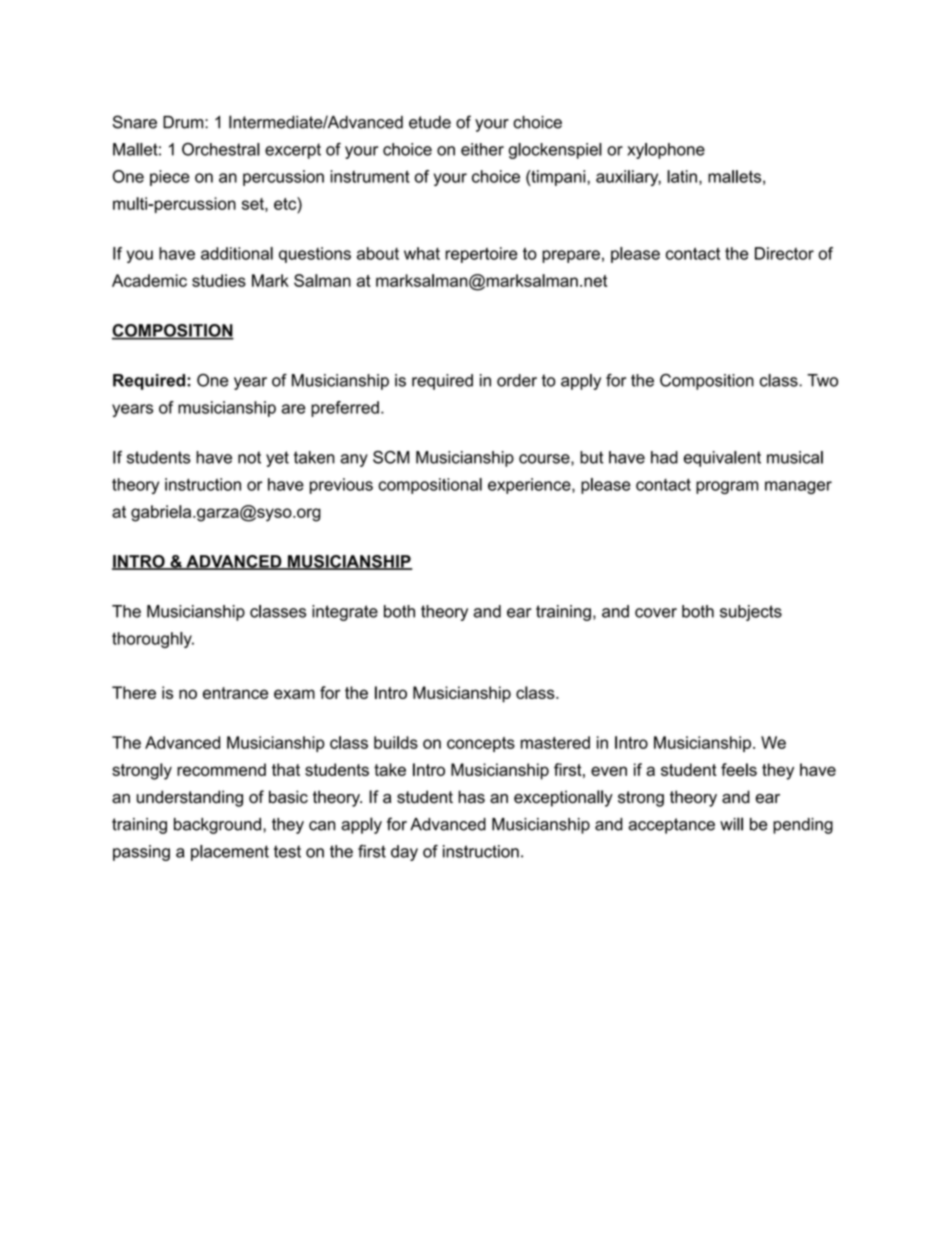 The height and width of the page is (1233, 952). Describe the element at coordinates (682, 176) in the page. I see `latin` at that location.
